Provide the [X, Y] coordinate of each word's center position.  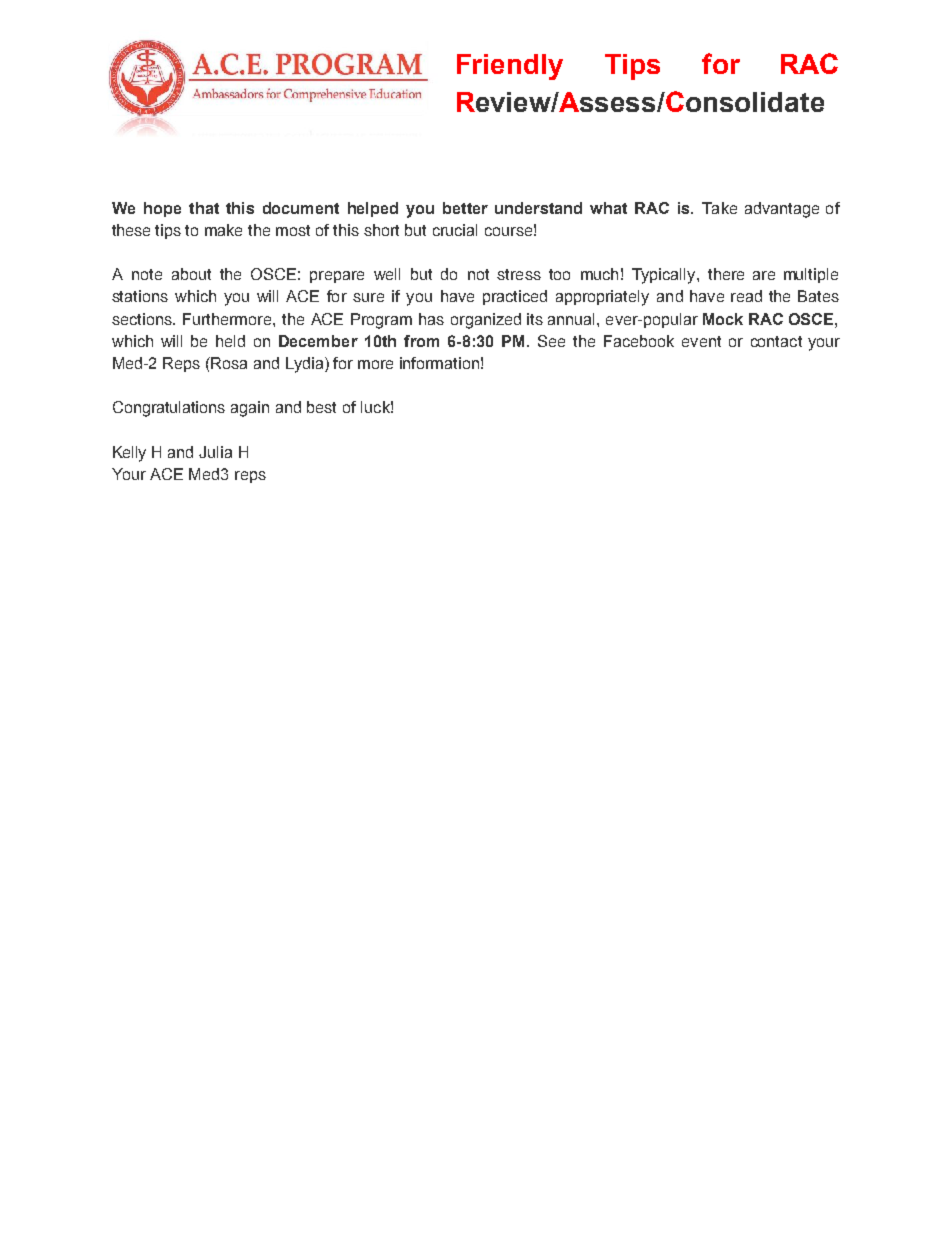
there [726, 274]
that [204, 208]
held [230, 341]
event [701, 341]
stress [519, 274]
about [191, 274]
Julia [215, 452]
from [421, 341]
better [465, 208]
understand [538, 208]
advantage [782, 210]
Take [719, 208]
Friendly [510, 67]
